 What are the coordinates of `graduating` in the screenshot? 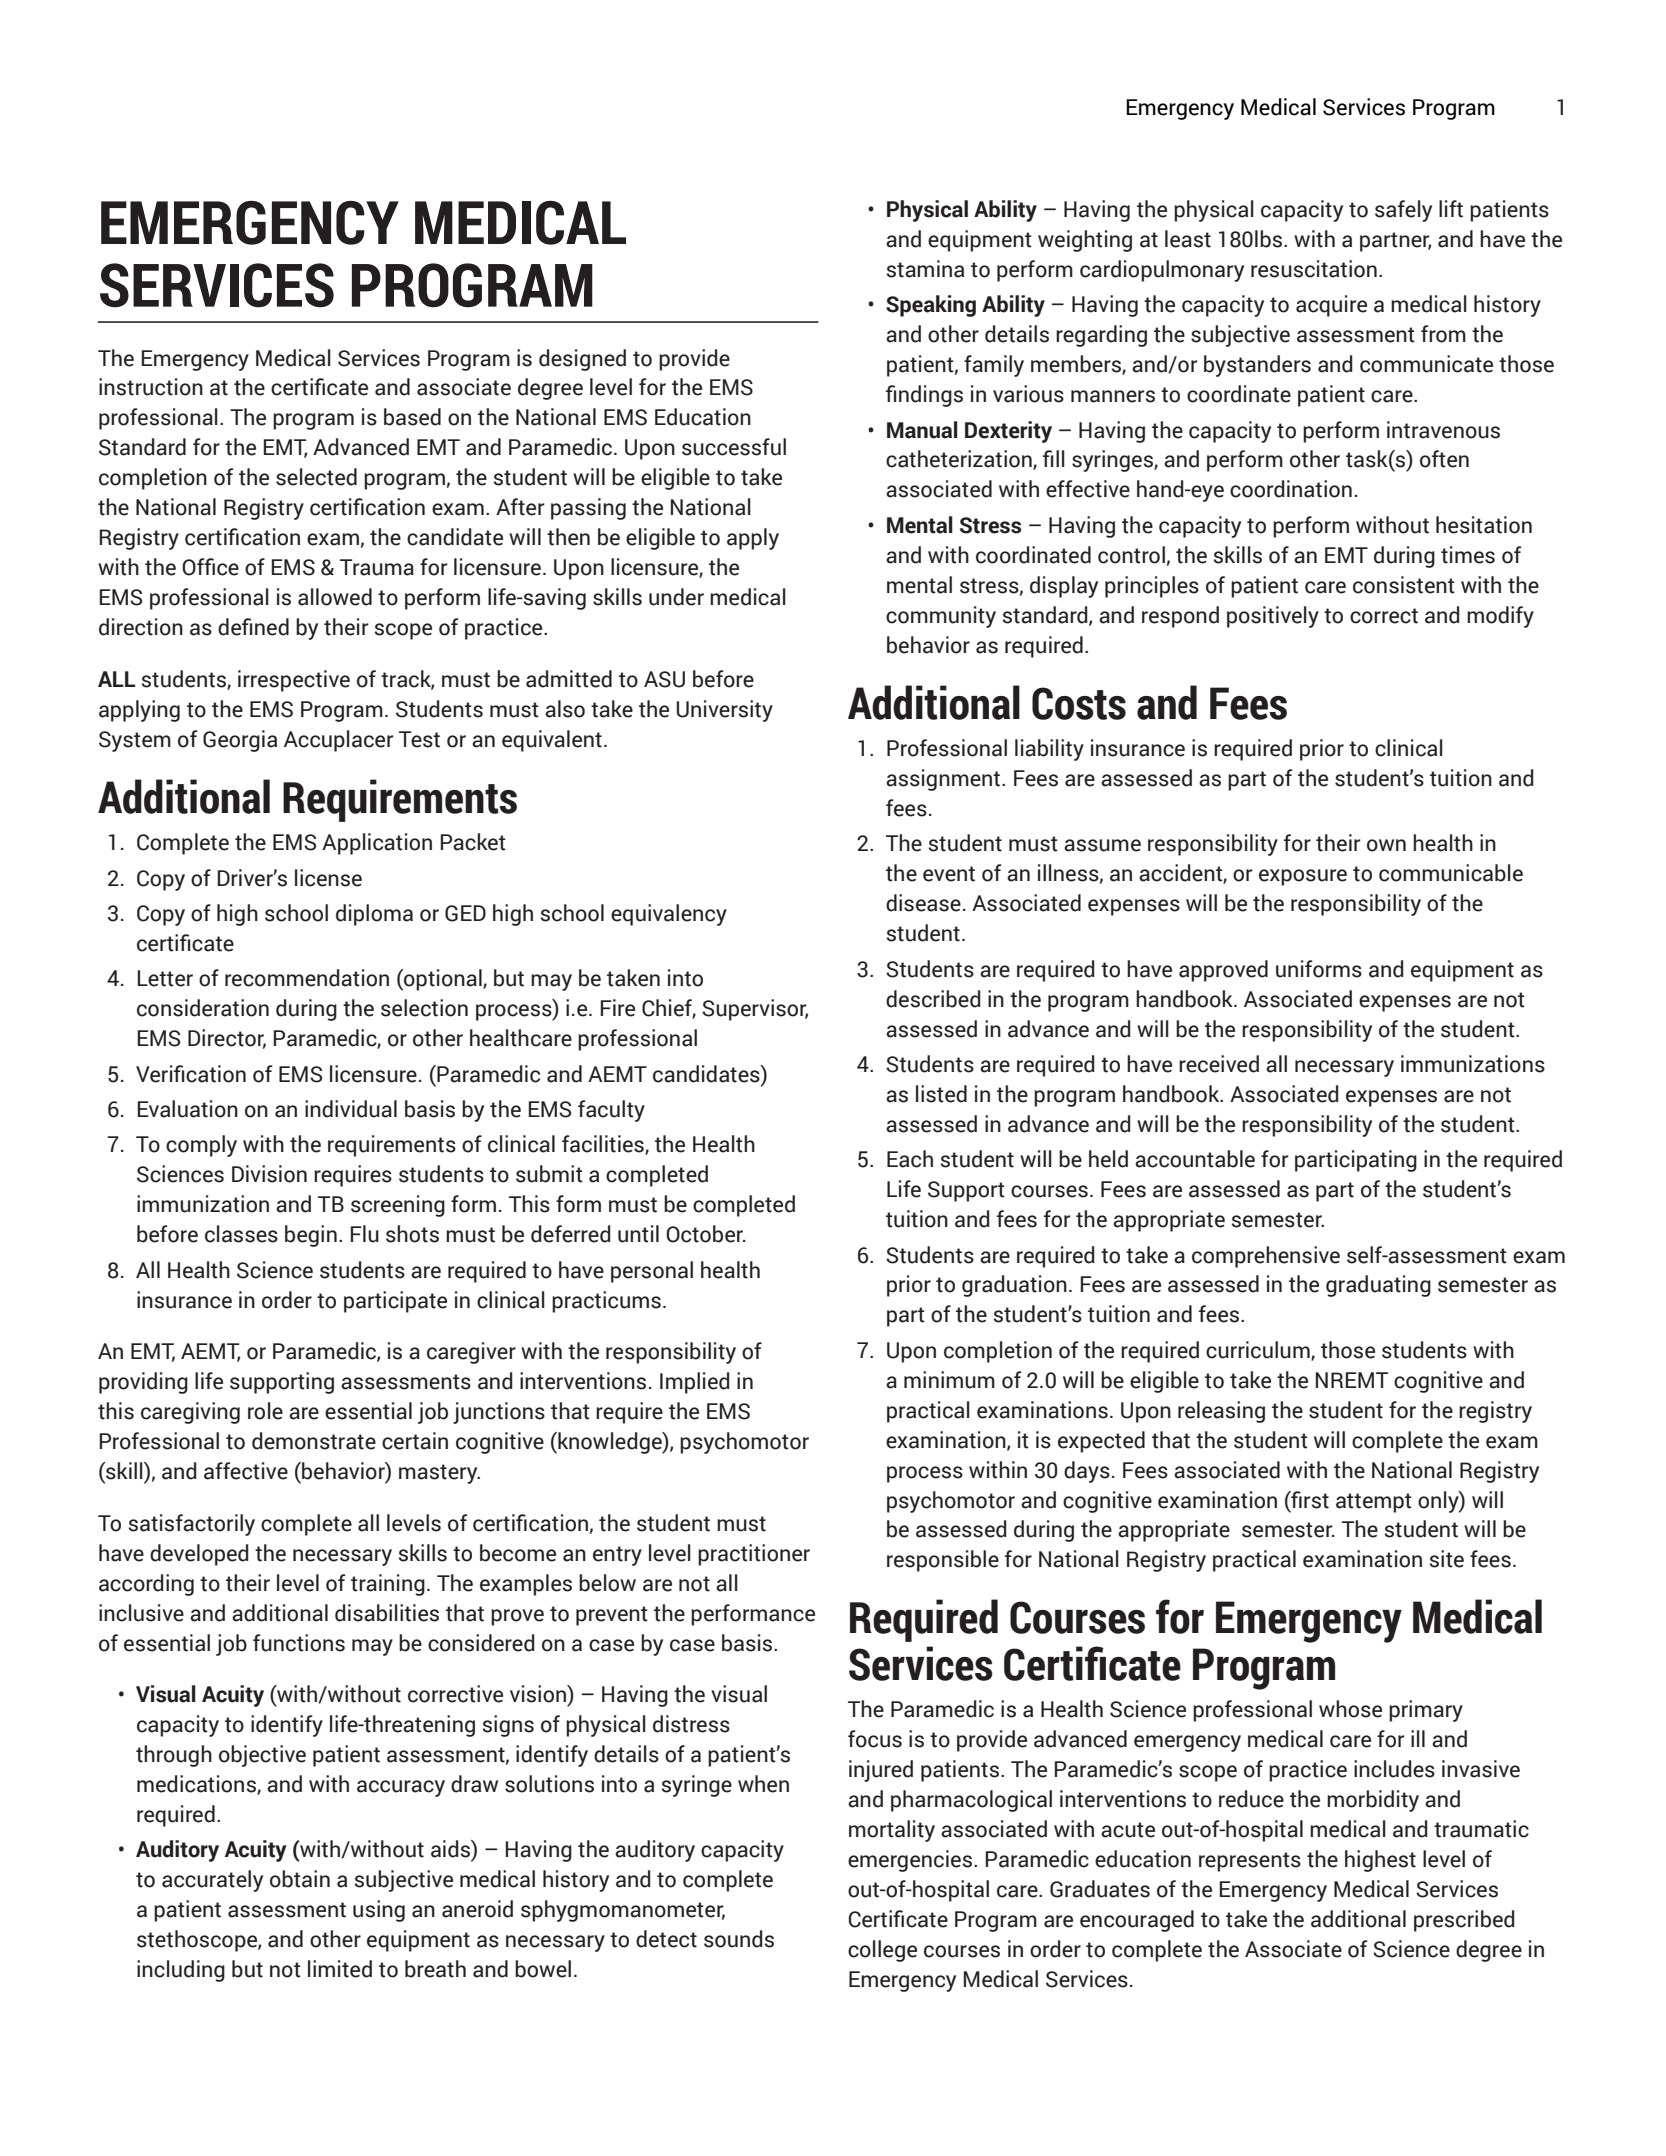 It's located at (1378, 1286).
